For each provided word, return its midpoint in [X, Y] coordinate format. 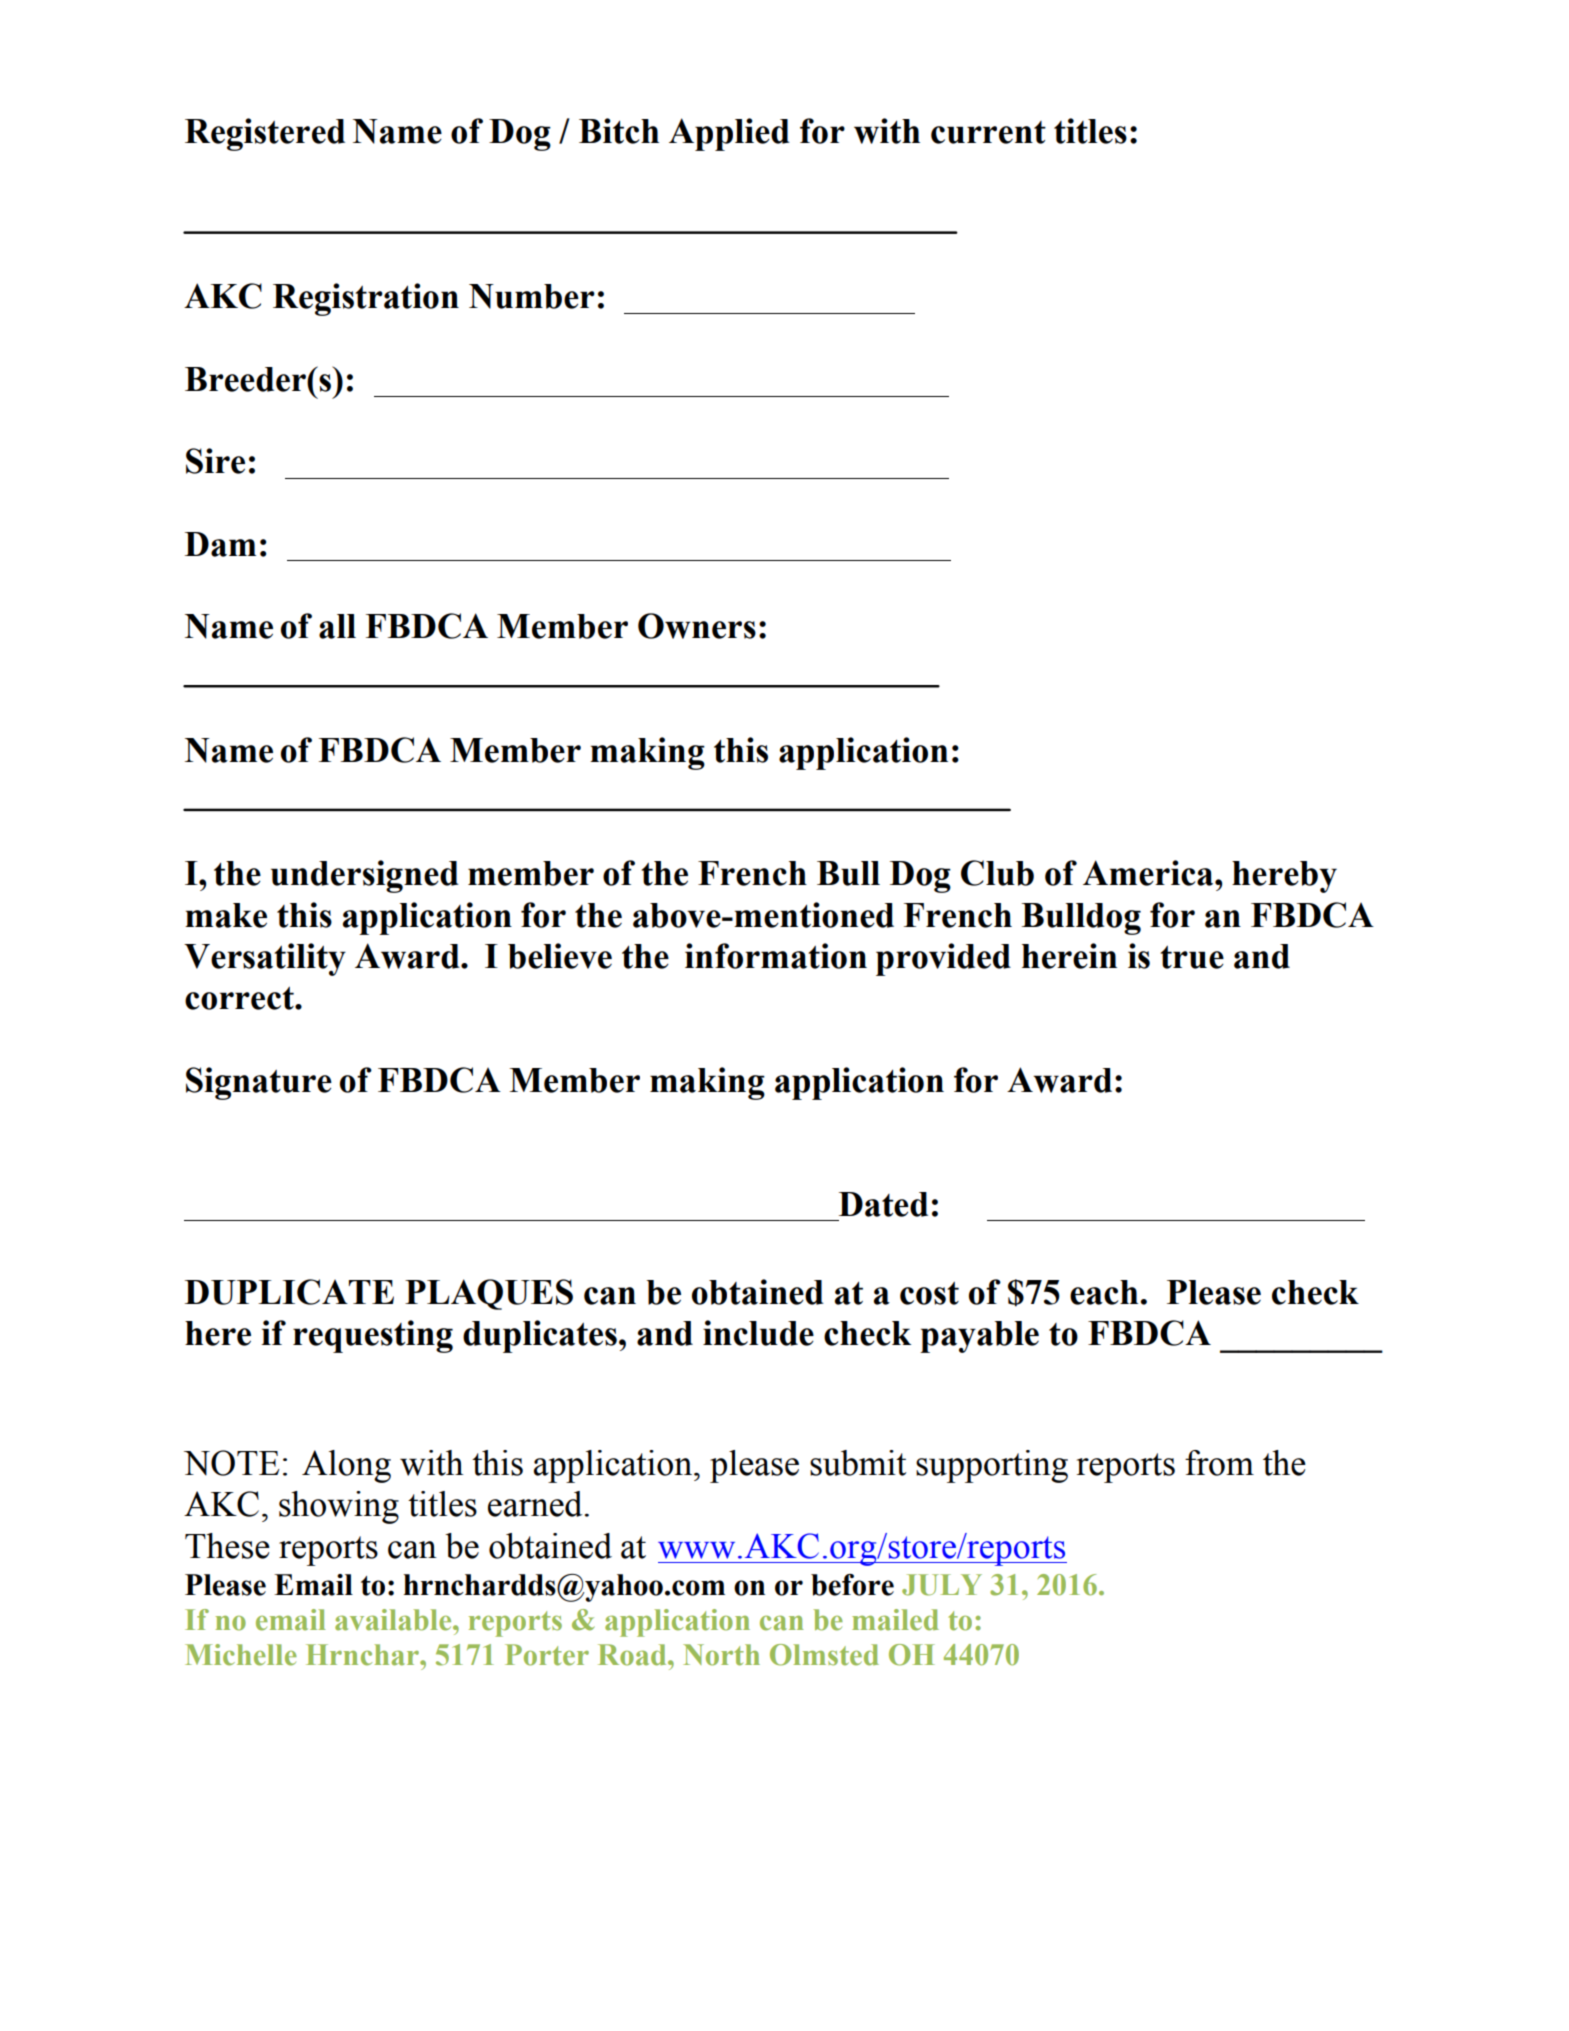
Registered [265, 134]
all [337, 626]
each [1104, 1292]
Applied [729, 134]
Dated [883, 1204]
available [394, 1620]
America [1149, 873]
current [988, 132]
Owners [697, 626]
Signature [259, 1083]
